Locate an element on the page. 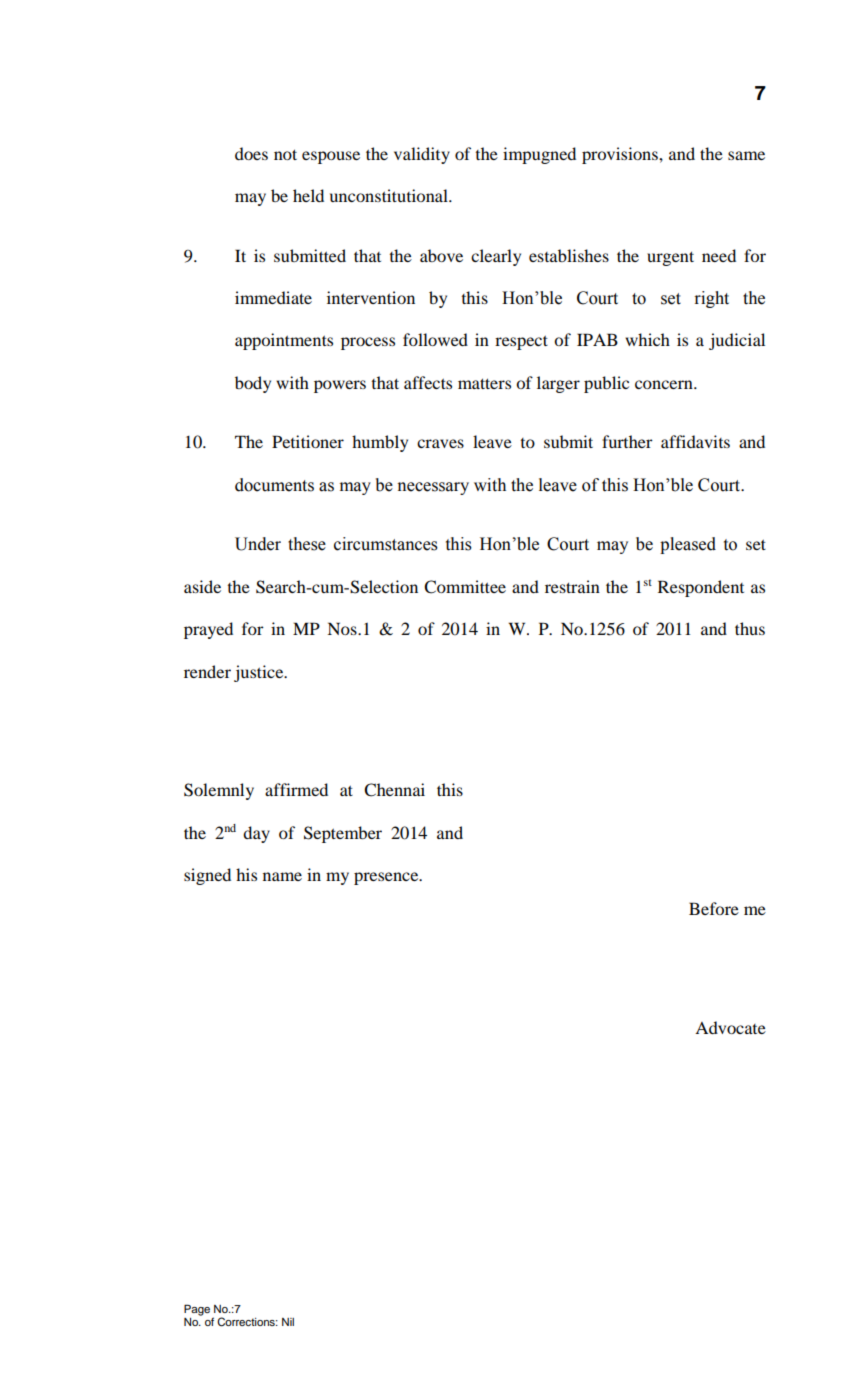 The image size is (868, 1379). does is located at coordinates (251, 153).
